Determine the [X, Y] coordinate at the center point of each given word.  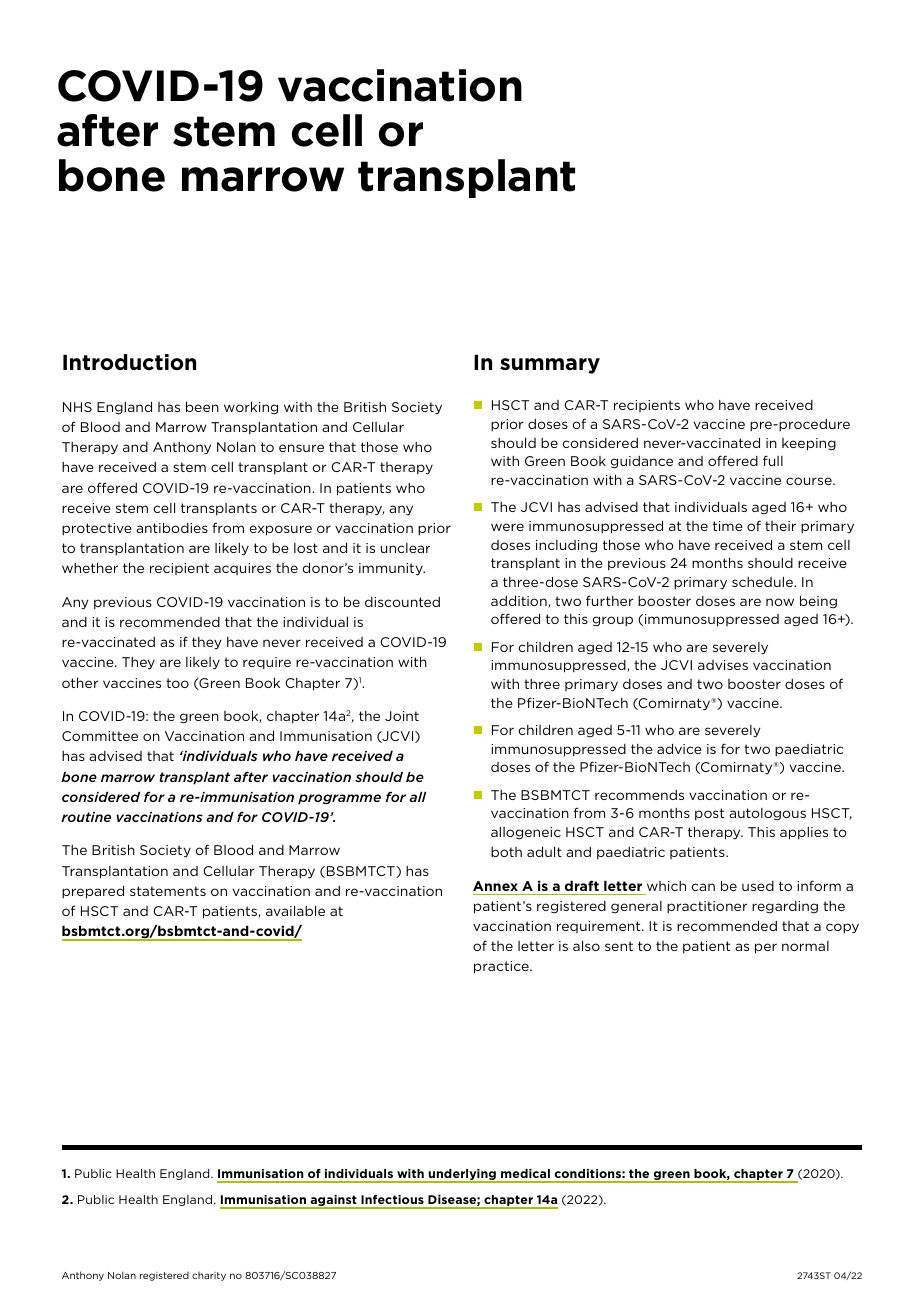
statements [168, 891]
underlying [462, 1176]
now [780, 602]
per [766, 948]
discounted [402, 602]
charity [209, 1276]
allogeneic [526, 833]
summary [550, 366]
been [202, 406]
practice [502, 967]
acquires [242, 569]
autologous [767, 814]
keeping [809, 444]
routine [86, 817]
